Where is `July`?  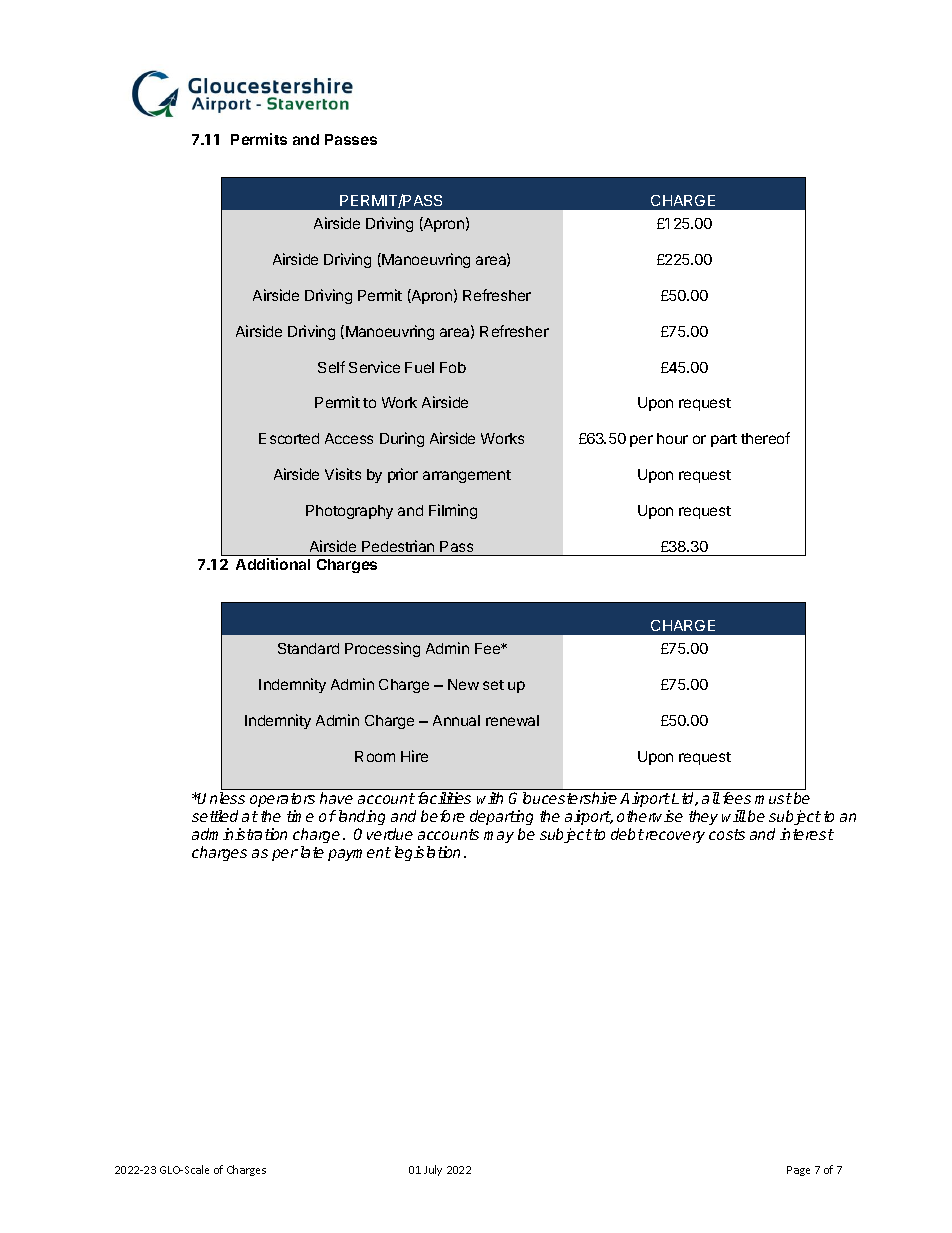
July is located at coordinates (433, 1170).
